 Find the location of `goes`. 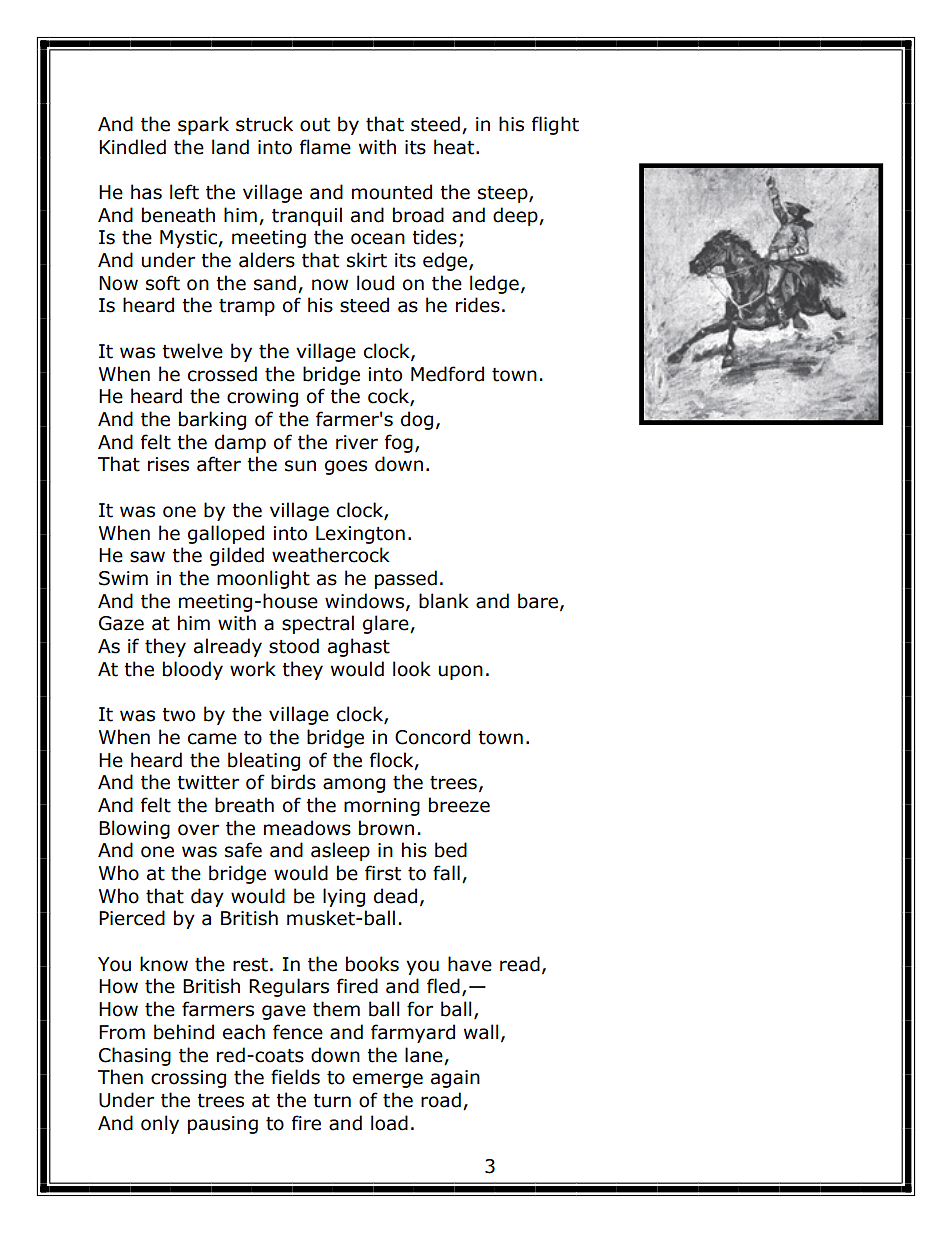

goes is located at coordinates (346, 467).
